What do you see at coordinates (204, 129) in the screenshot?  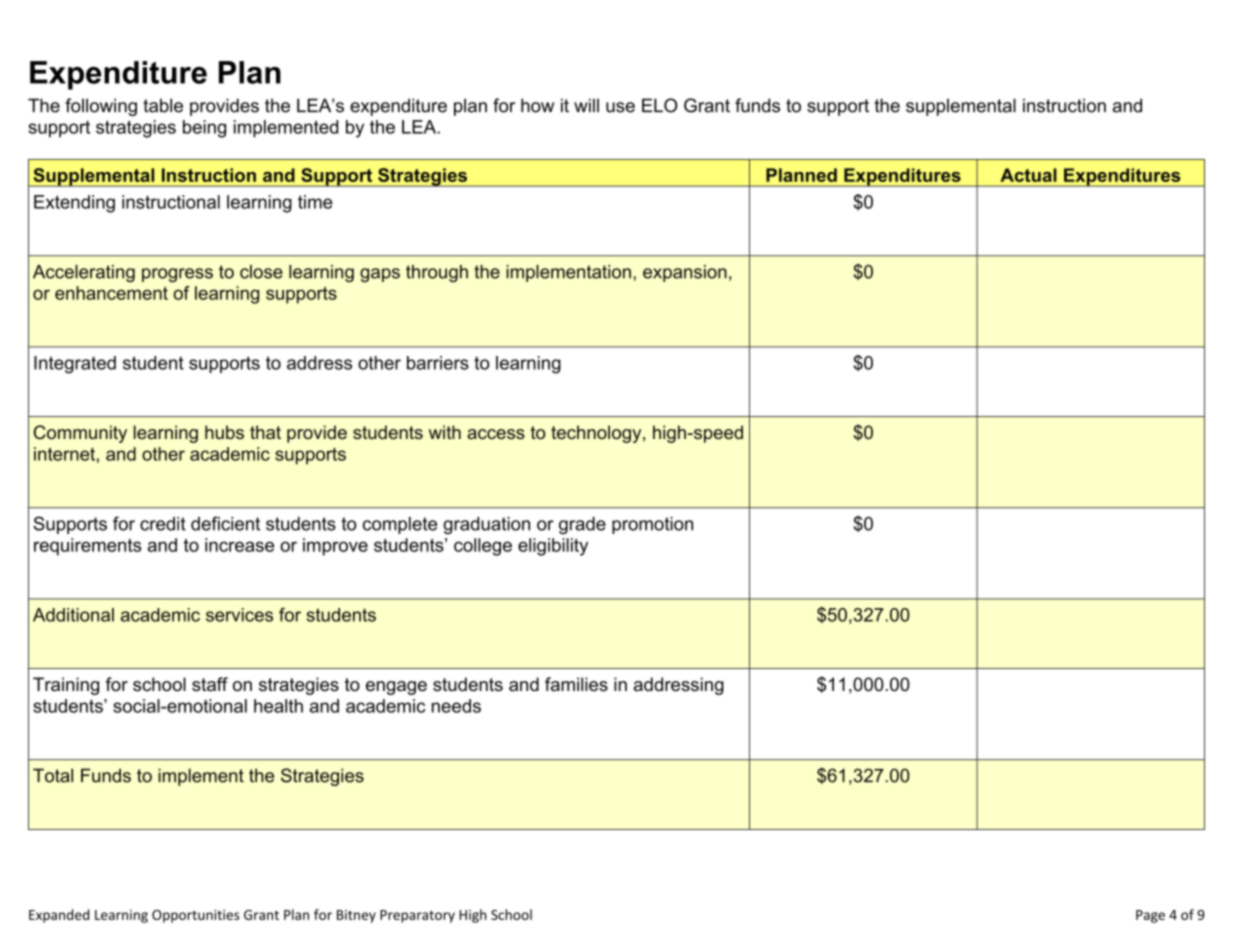 I see `being` at bounding box center [204, 129].
